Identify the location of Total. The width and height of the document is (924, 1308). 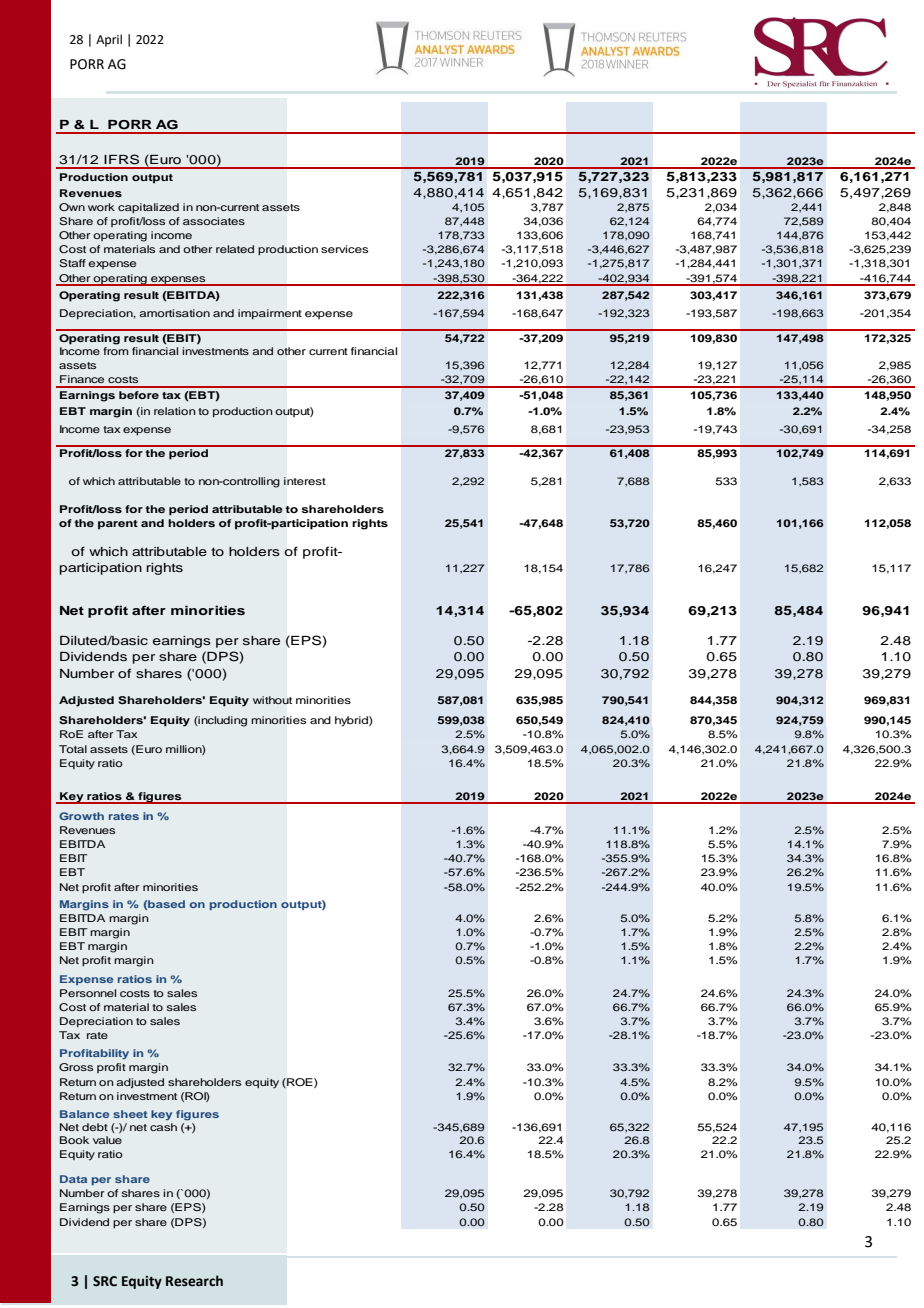
(73, 749).
